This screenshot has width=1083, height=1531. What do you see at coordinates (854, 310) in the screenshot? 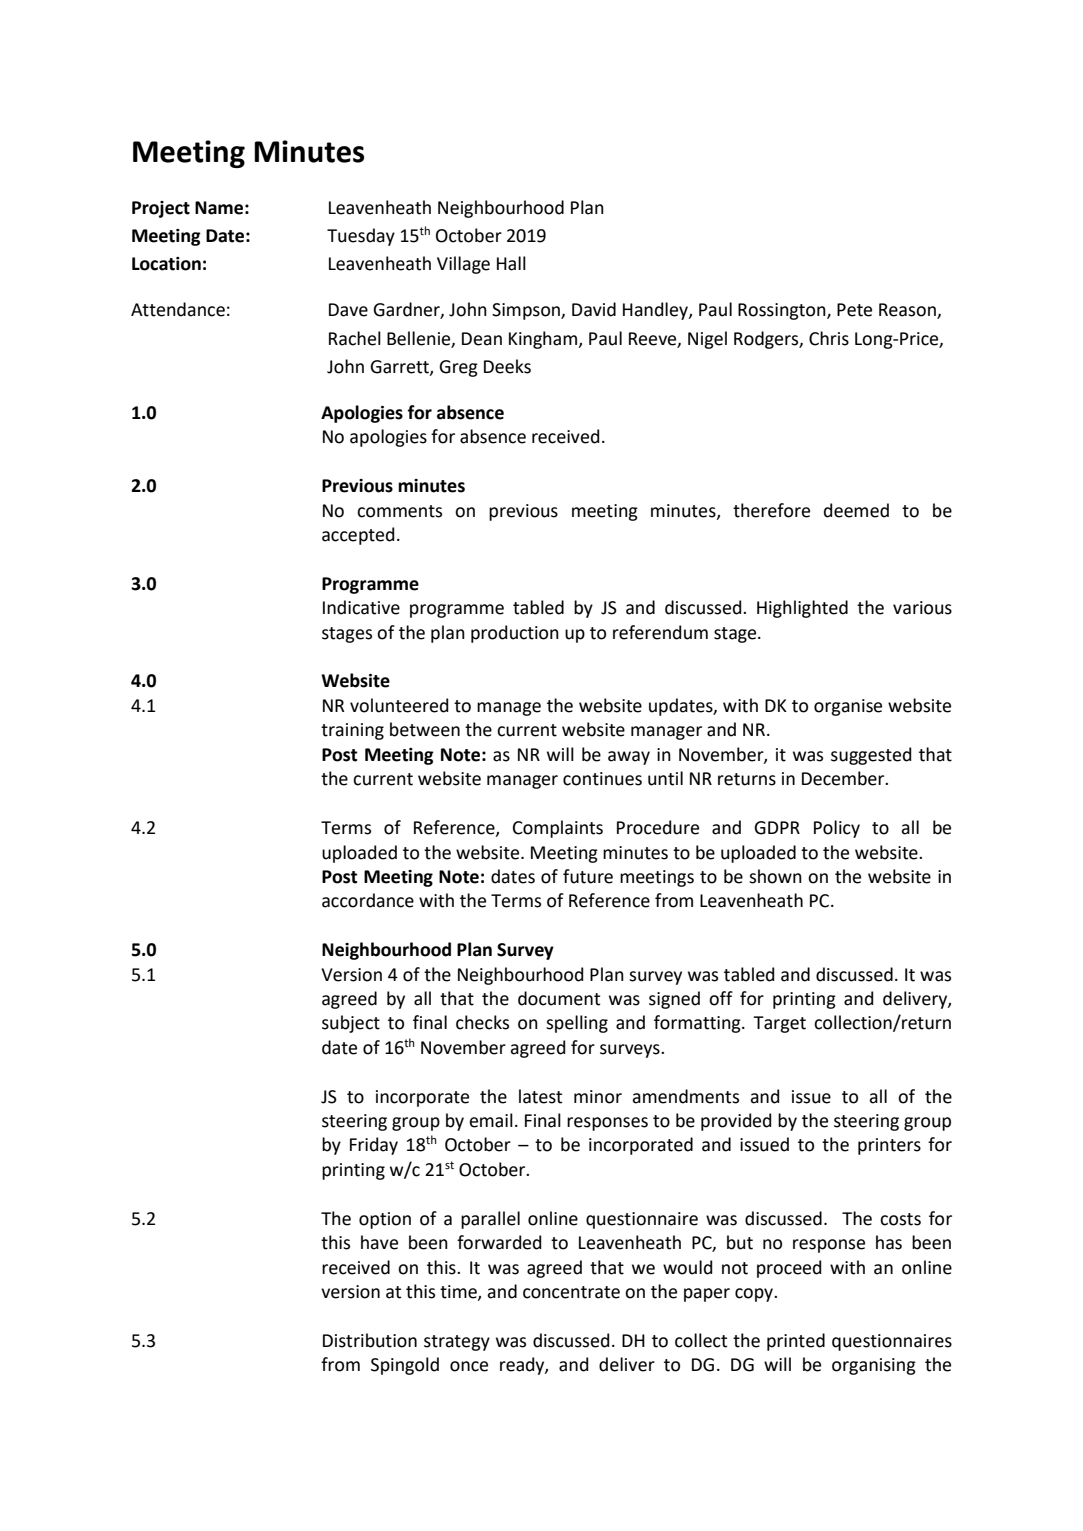
I see `Pete` at bounding box center [854, 310].
